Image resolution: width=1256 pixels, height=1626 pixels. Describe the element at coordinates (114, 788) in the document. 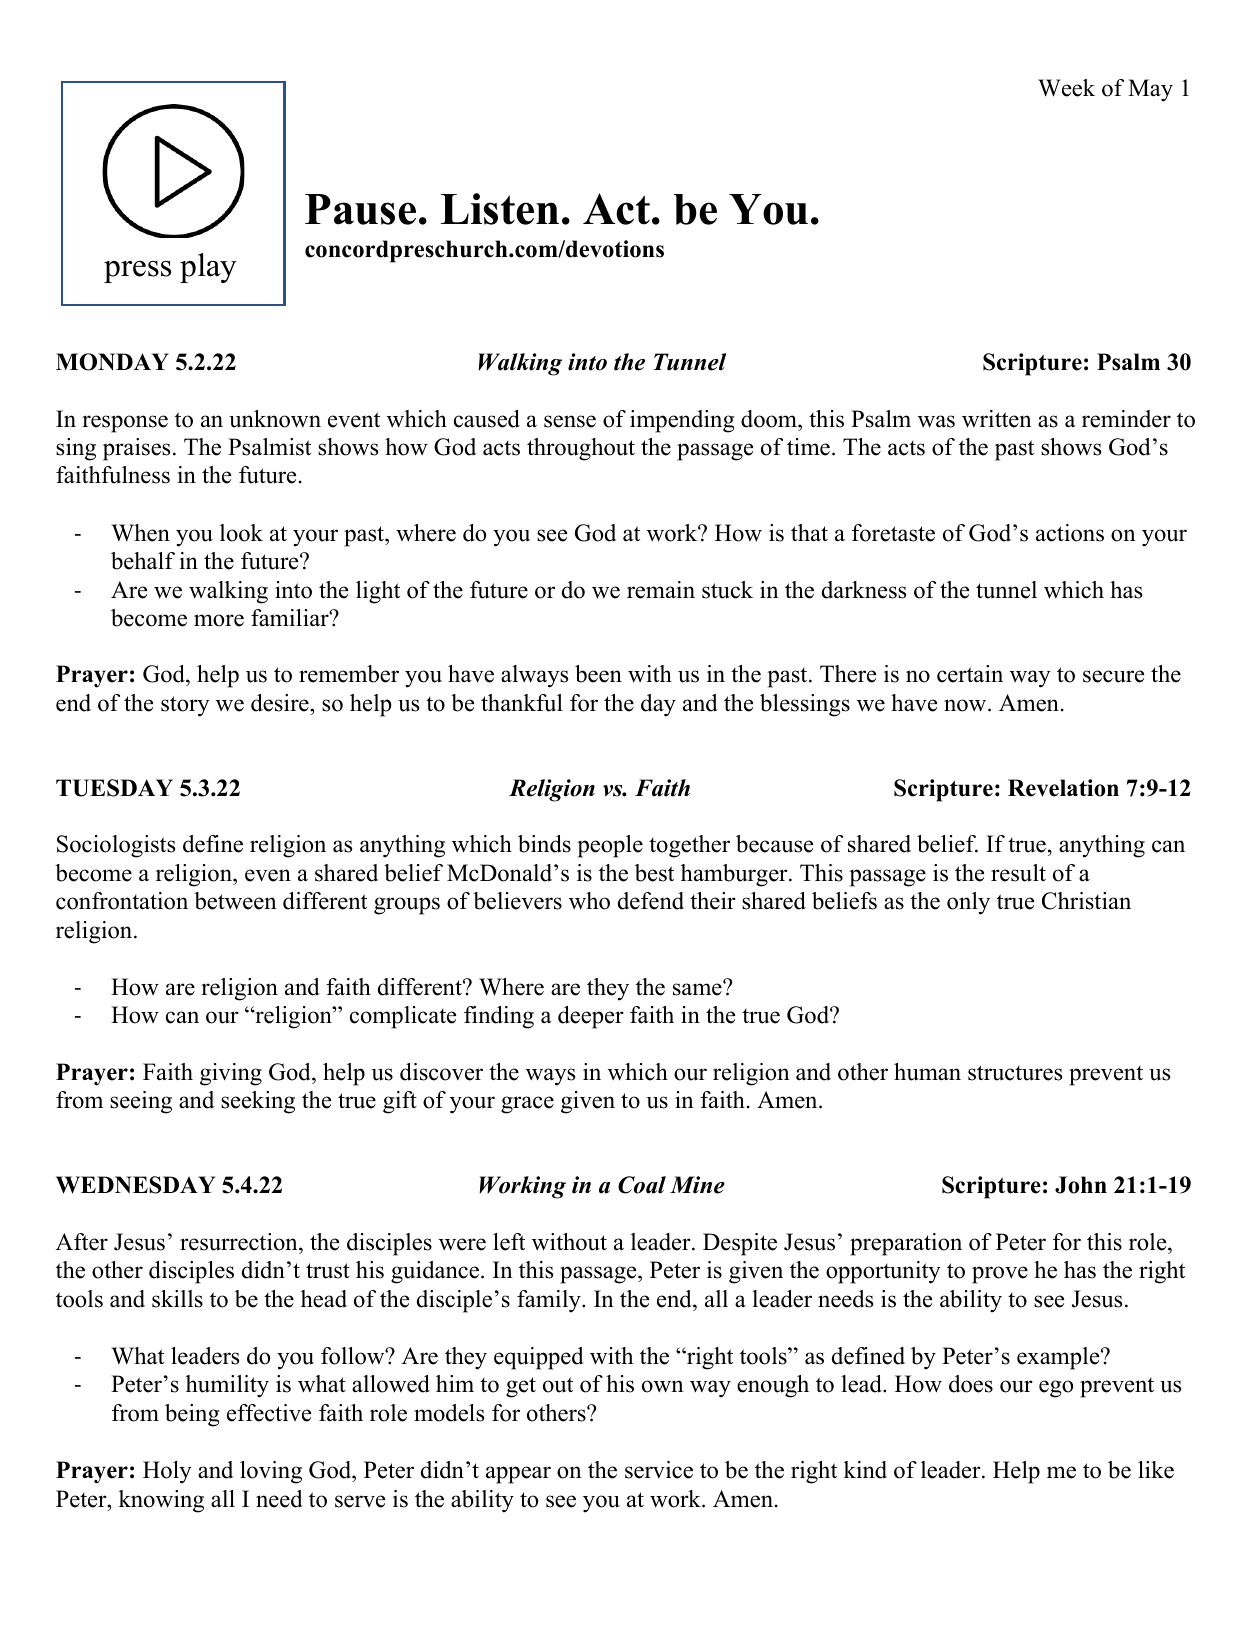

I see `TUESDAY` at that location.
